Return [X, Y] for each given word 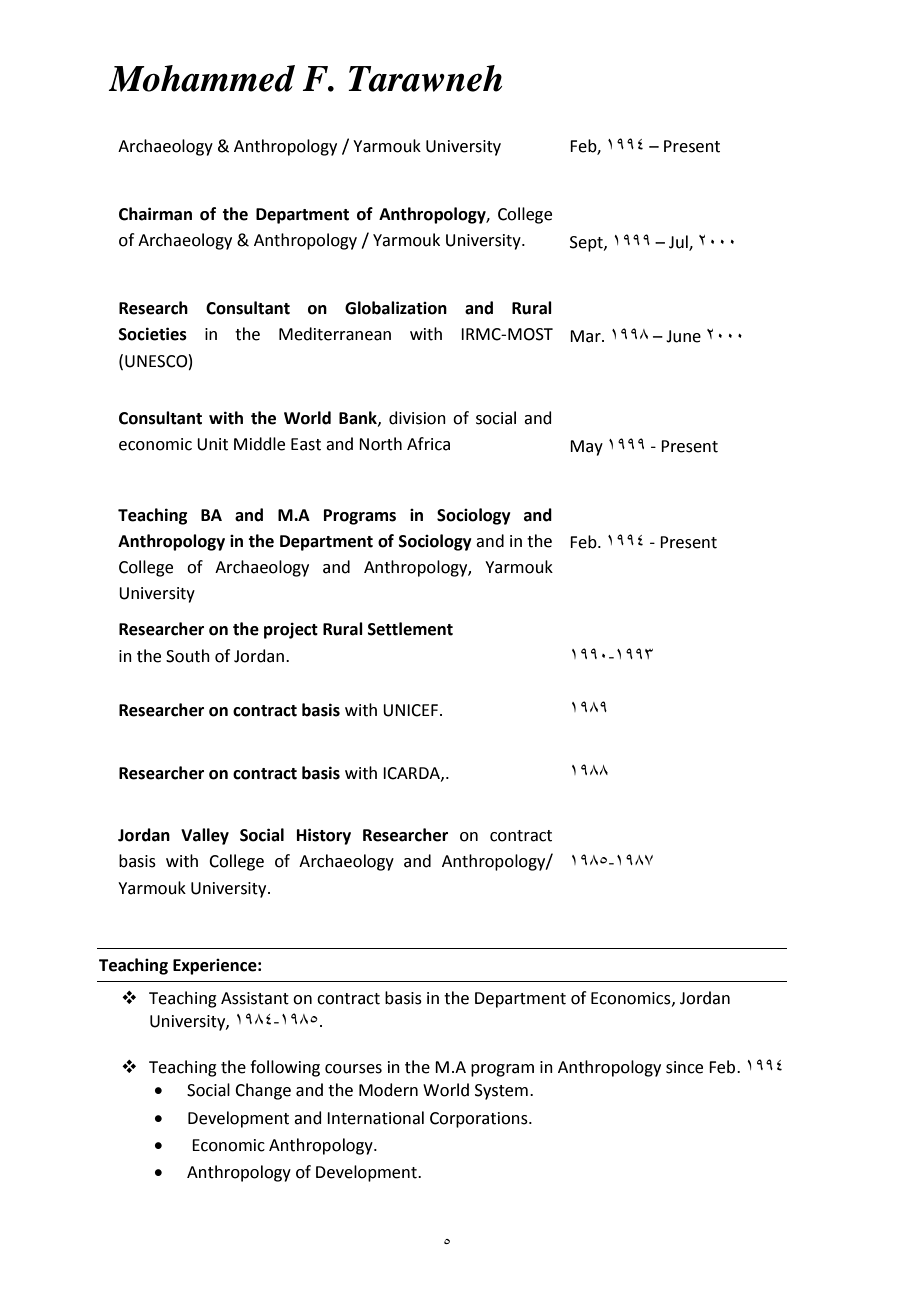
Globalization [396, 308]
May [586, 448]
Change [263, 1091]
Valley [205, 836]
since [684, 1067]
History [324, 836]
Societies [153, 334]
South [188, 656]
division [417, 418]
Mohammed [201, 78]
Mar [586, 336]
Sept [587, 244]
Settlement [410, 629]
